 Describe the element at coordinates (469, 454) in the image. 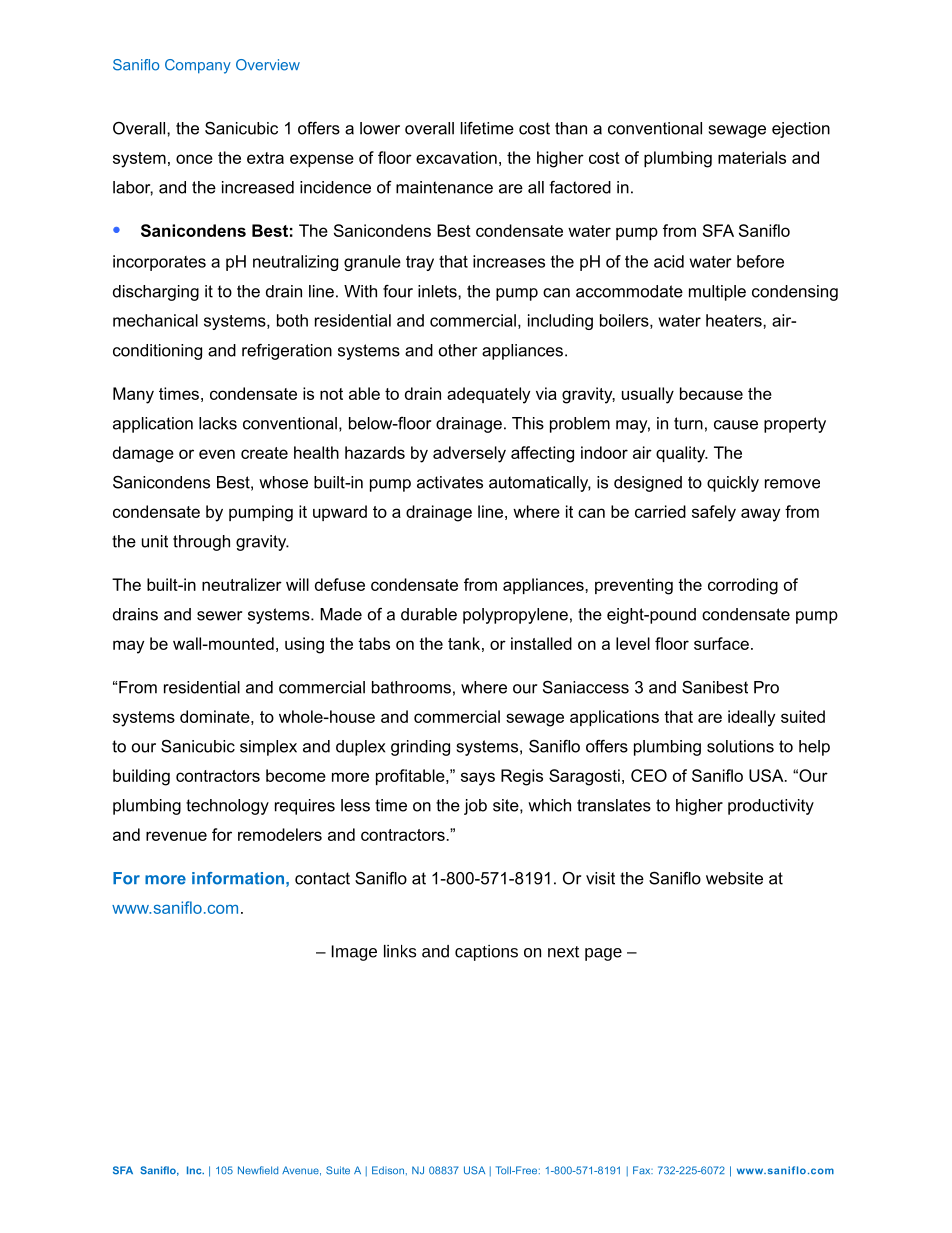

I see `adversely` at that location.
